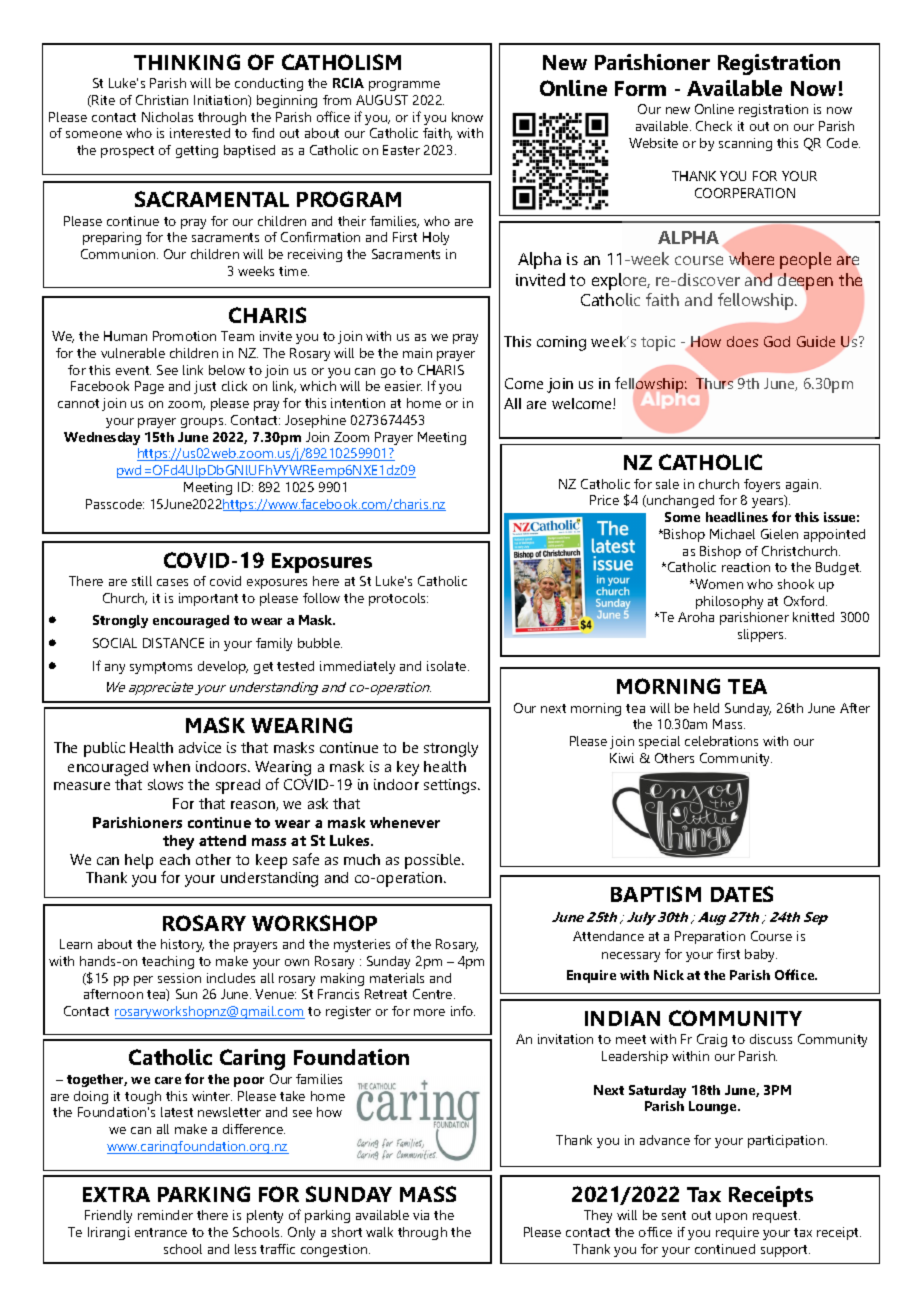 The image size is (924, 1308). I want to click on Check, so click(714, 126).
